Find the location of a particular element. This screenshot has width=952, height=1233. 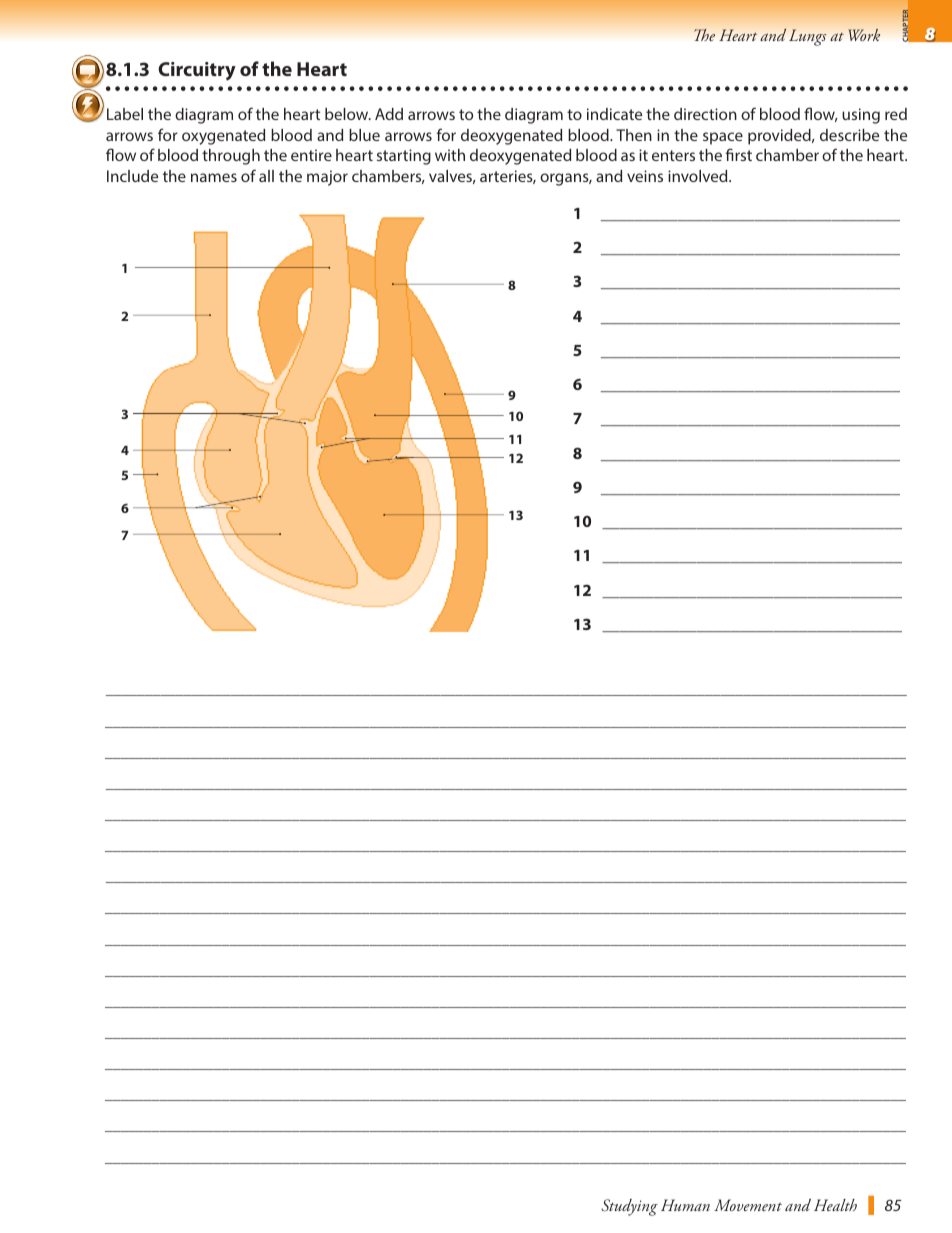

Health is located at coordinates (835, 1205).
